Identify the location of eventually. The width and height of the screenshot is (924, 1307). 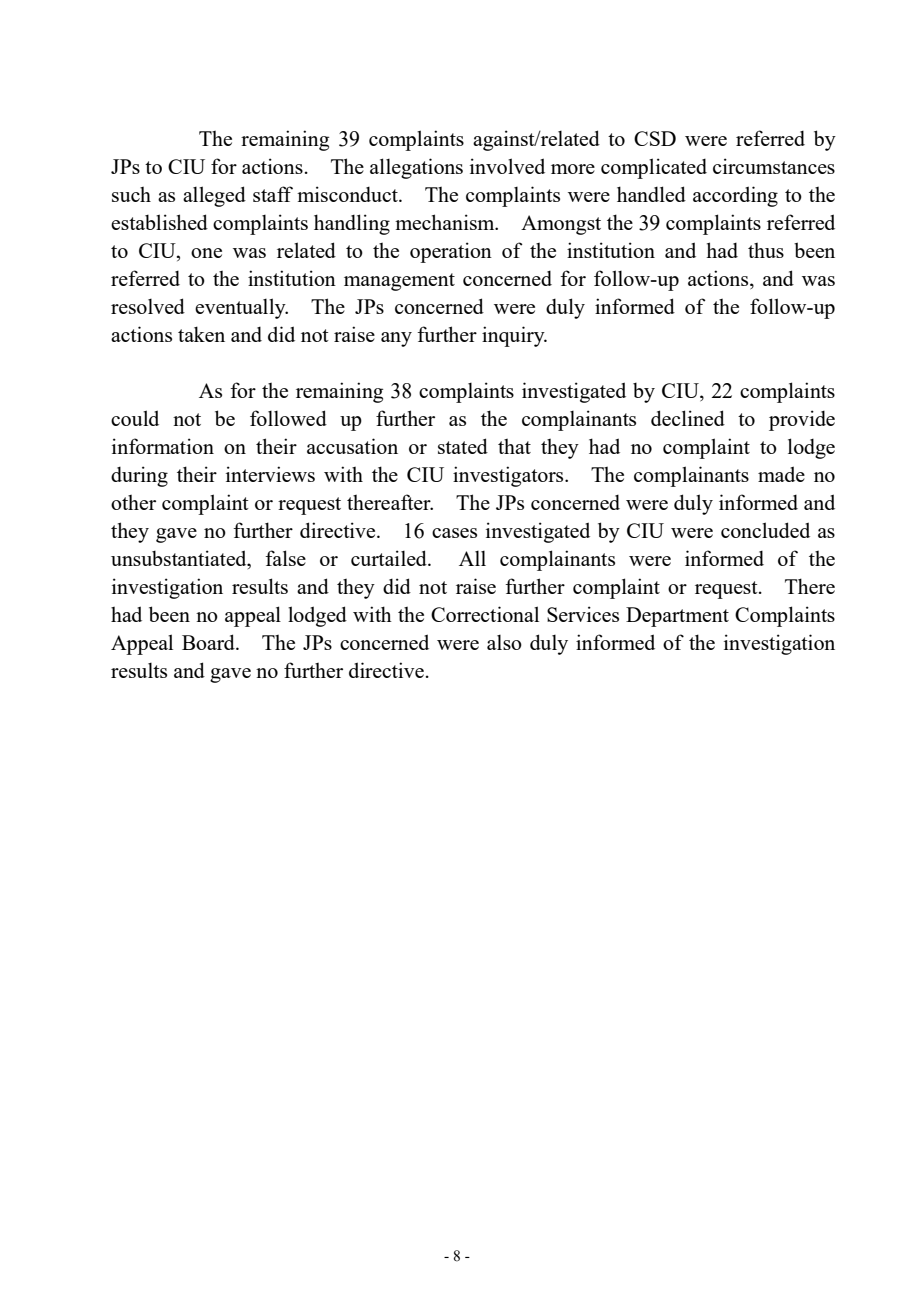
(241, 308).
